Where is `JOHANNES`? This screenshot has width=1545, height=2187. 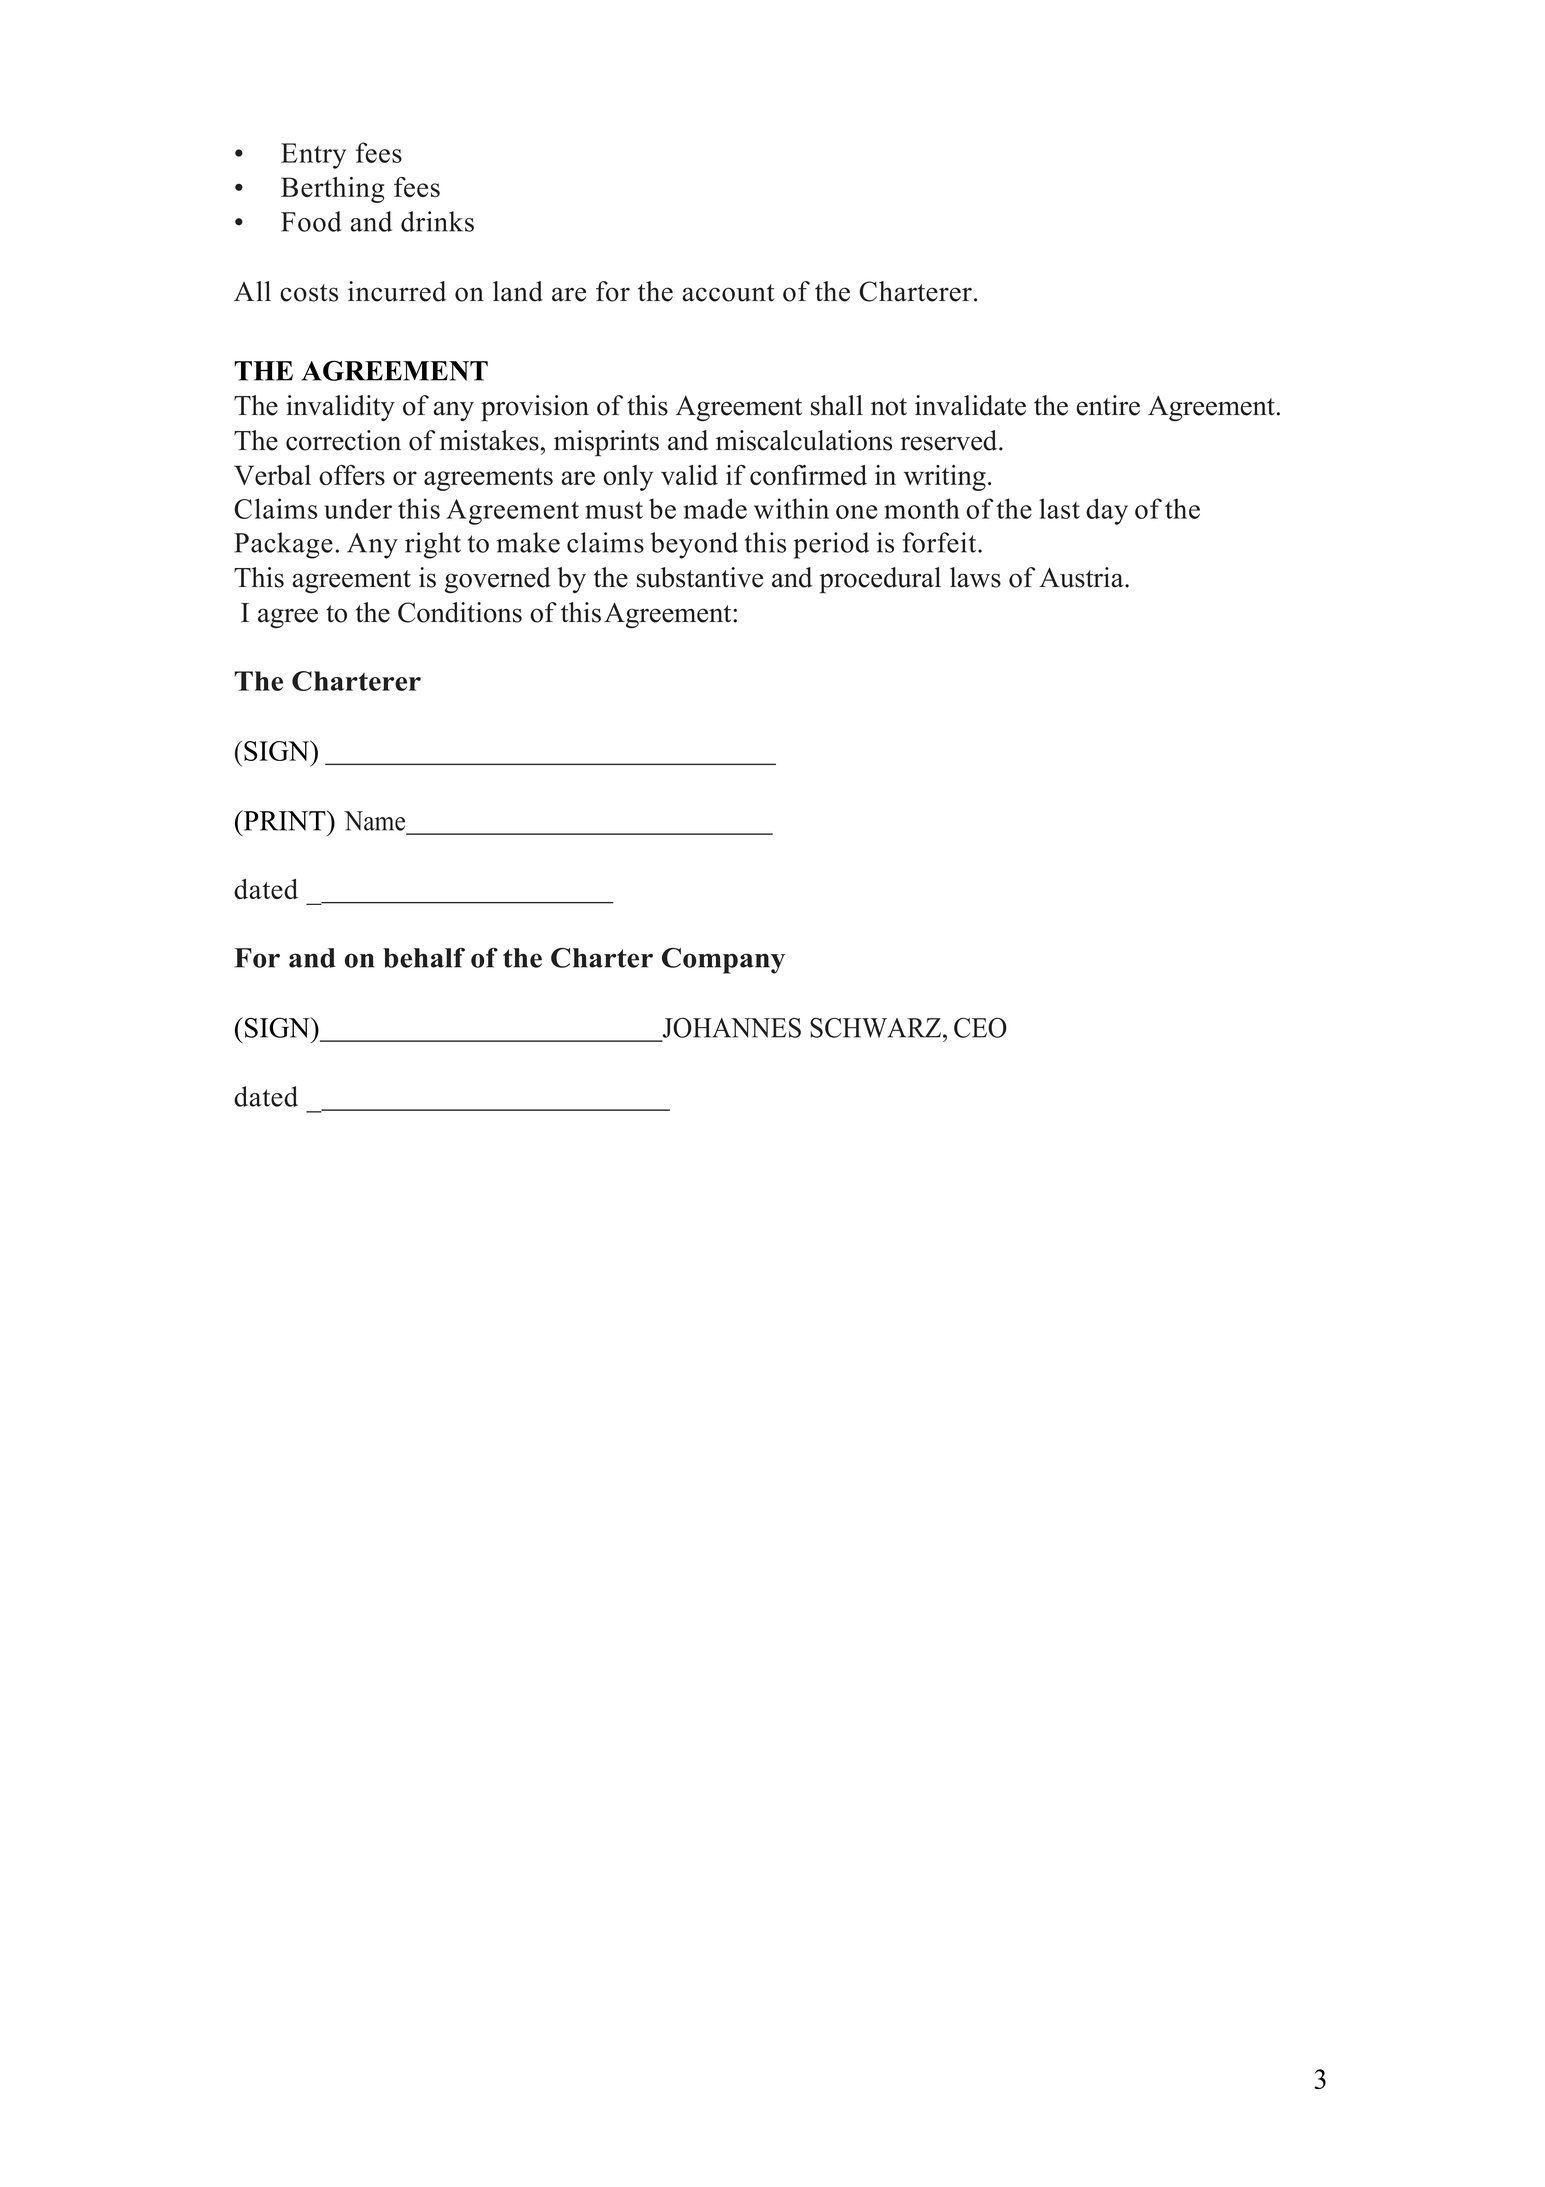 JOHANNES is located at coordinates (732, 1027).
